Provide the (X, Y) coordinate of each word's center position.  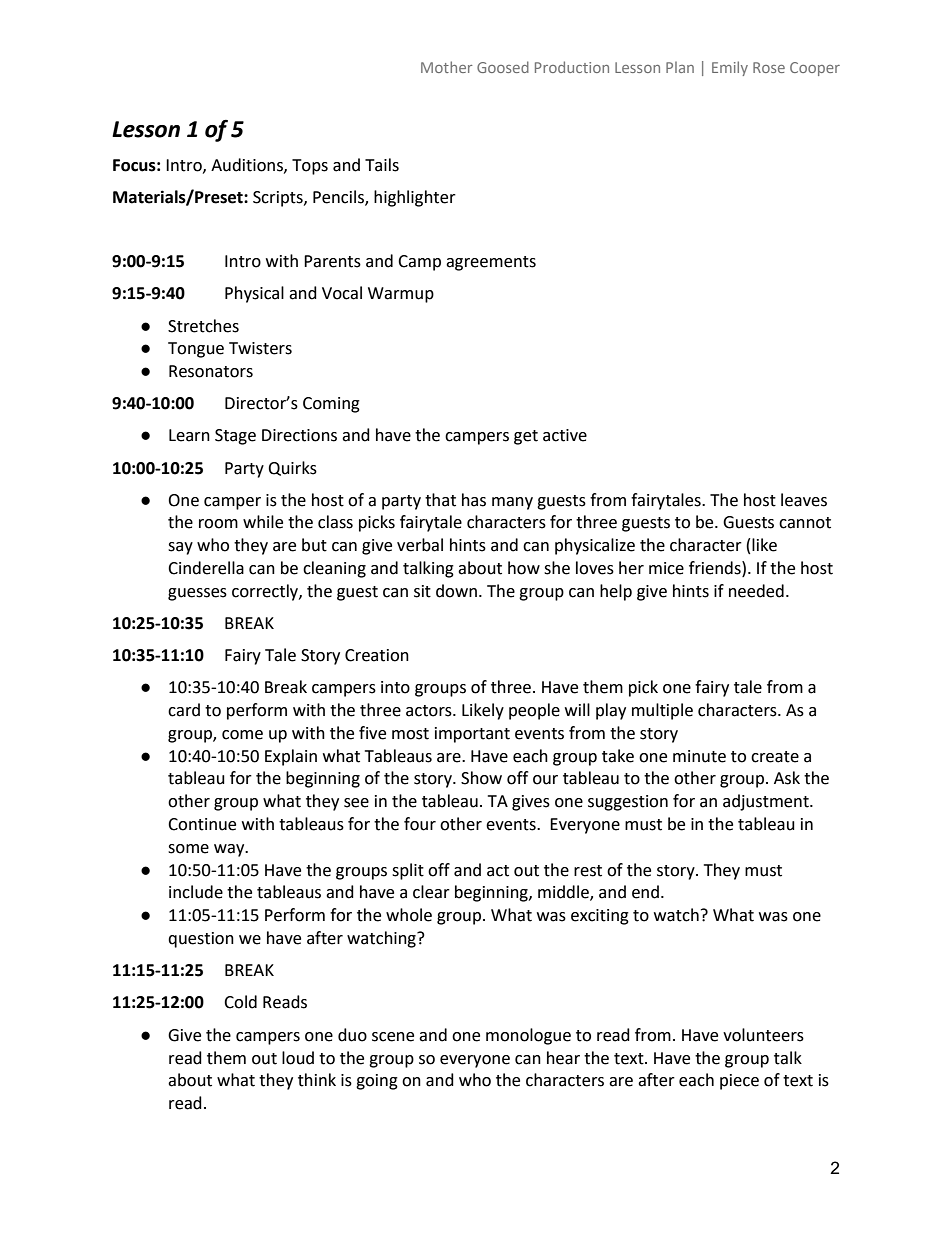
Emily (730, 68)
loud (298, 1058)
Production (572, 67)
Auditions (248, 165)
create (775, 757)
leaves (804, 500)
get (526, 437)
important (472, 735)
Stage (235, 437)
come (242, 735)
